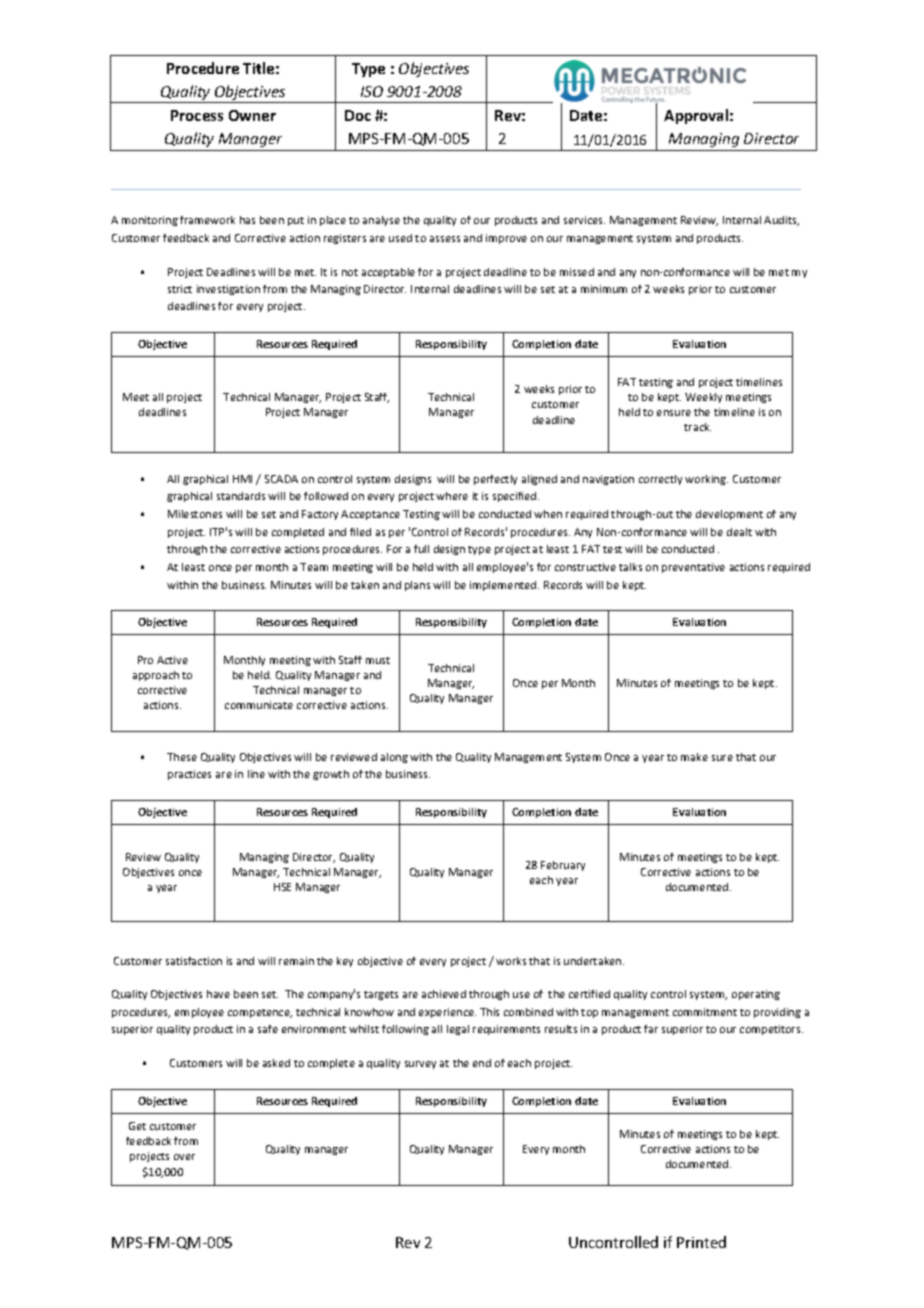 The height and width of the screenshot is (1308, 924). I want to click on HSE, so click(282, 887).
